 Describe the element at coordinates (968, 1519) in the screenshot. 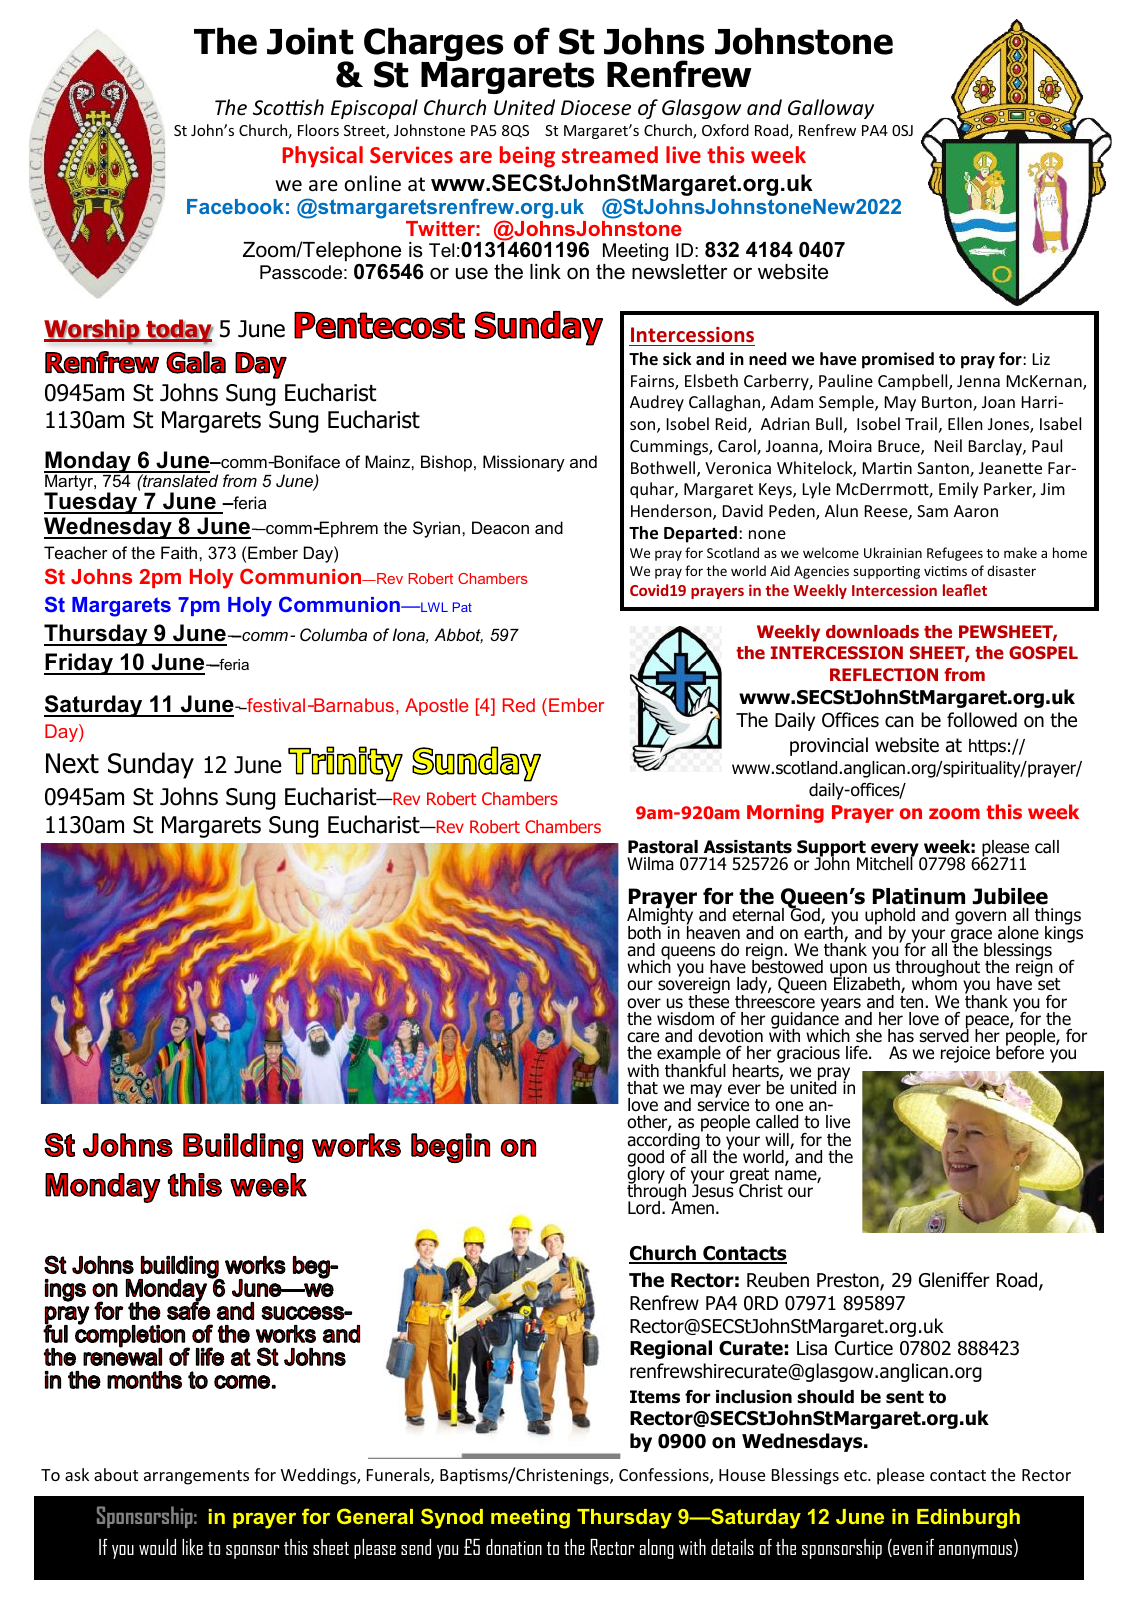

I see `Edinburgh` at that location.
